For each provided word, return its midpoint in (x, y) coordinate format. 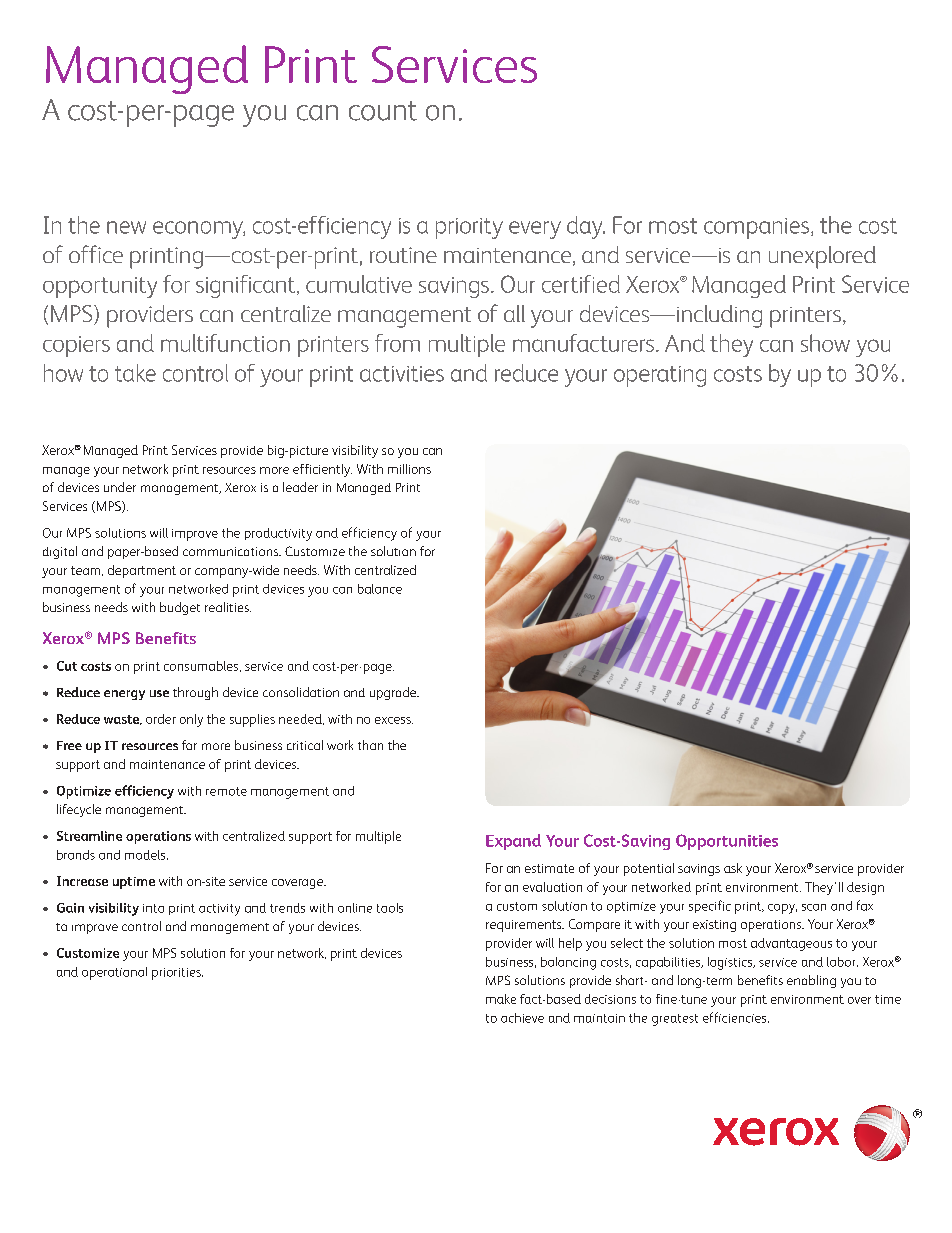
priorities (177, 974)
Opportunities (727, 842)
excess (394, 720)
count (383, 111)
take (135, 373)
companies (758, 228)
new (126, 227)
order (161, 719)
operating (660, 376)
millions (409, 469)
